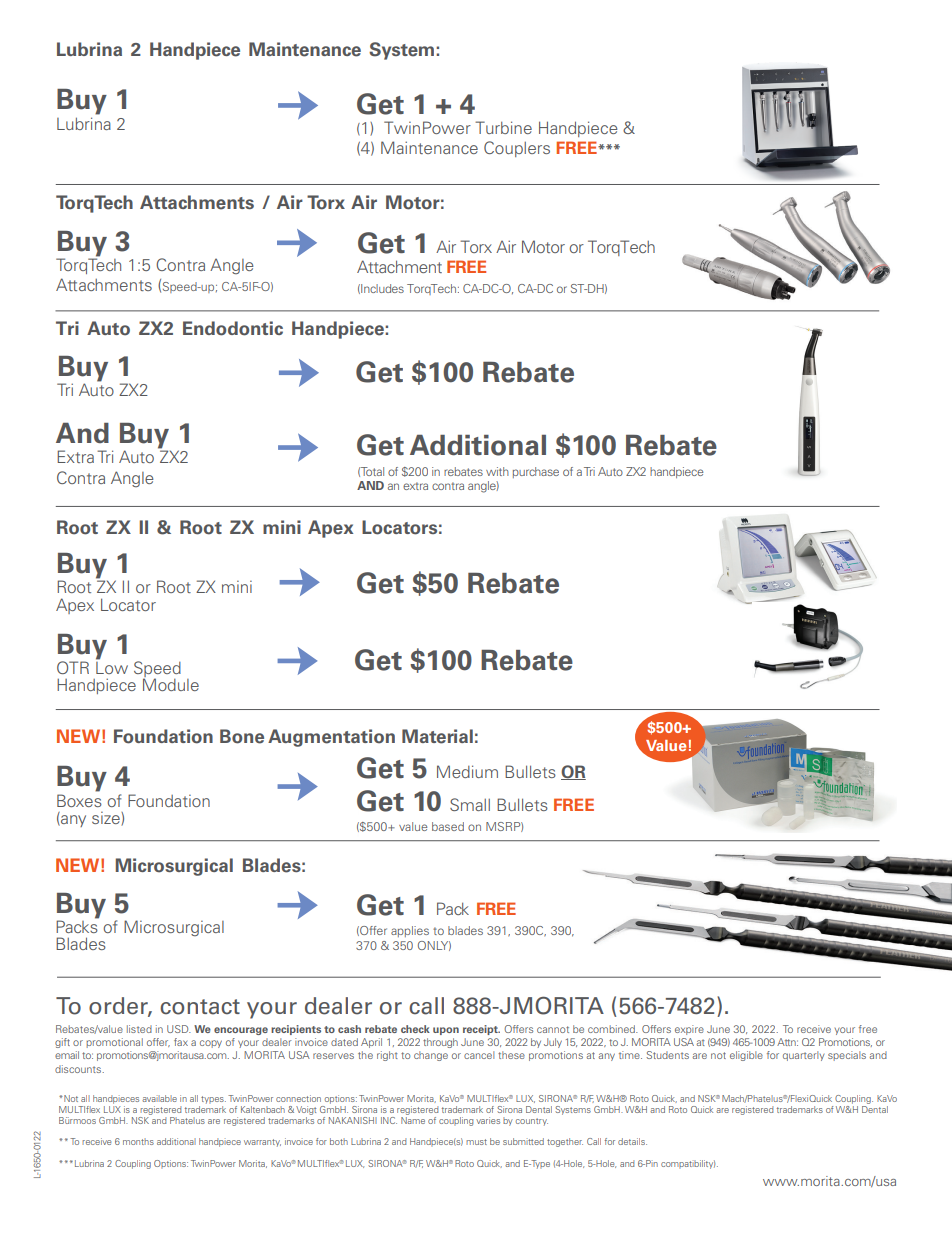 This screenshot has width=952, height=1233. I want to click on Low, so click(112, 666).
